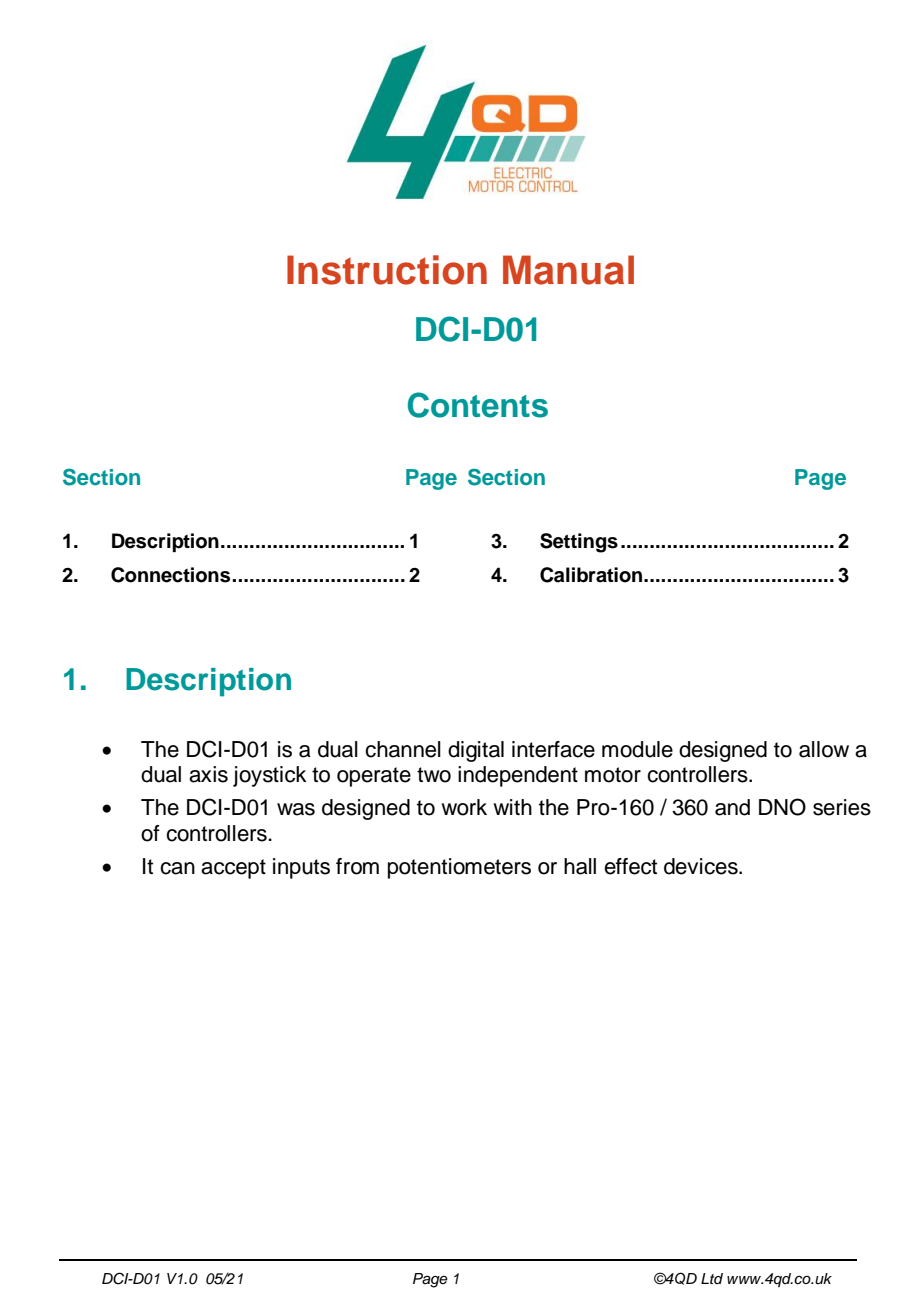 The height and width of the image is (1308, 924). What do you see at coordinates (387, 270) in the image?
I see `Instruction` at bounding box center [387, 270].
